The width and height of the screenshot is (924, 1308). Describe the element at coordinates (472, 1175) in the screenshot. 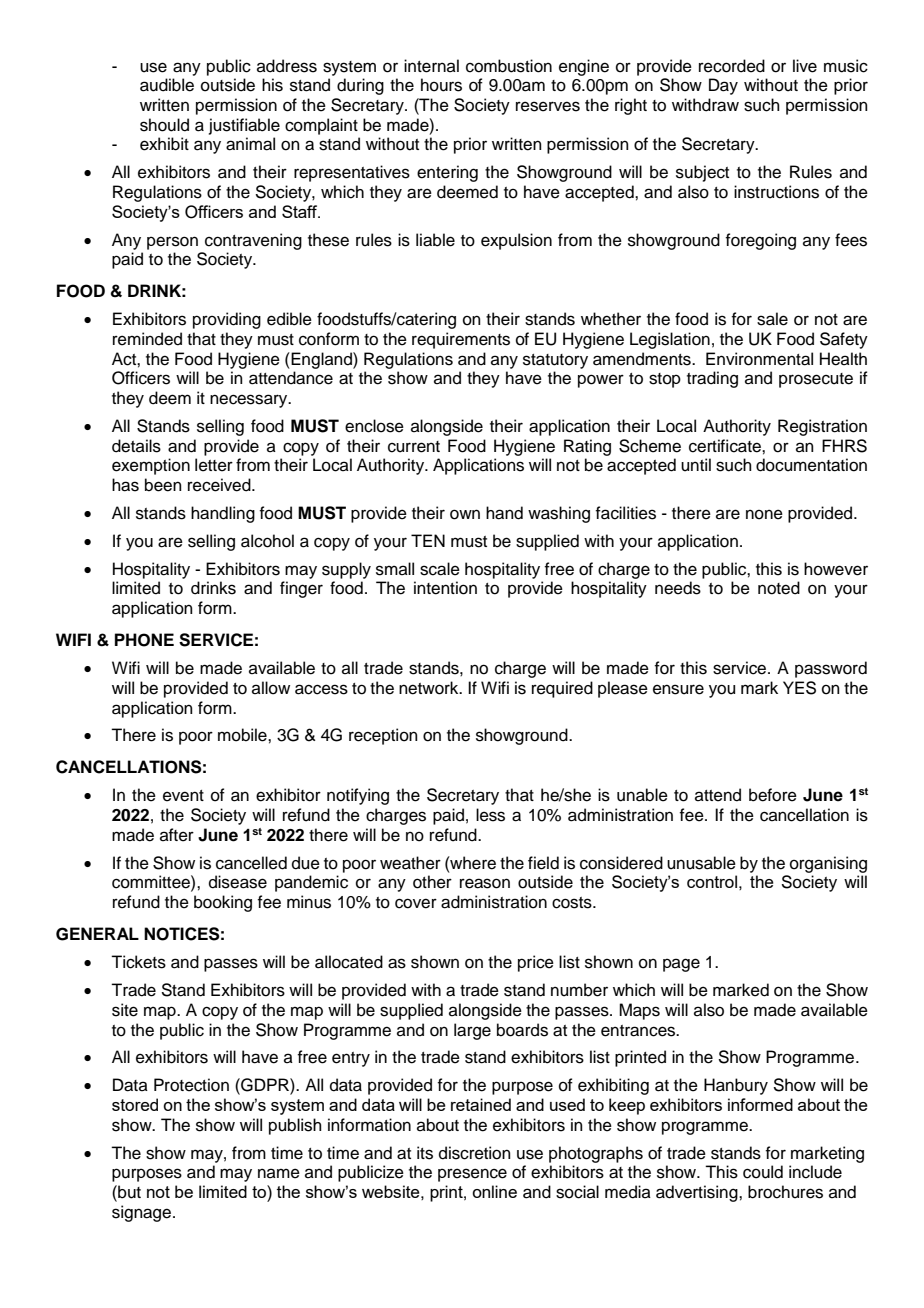

I see `presence` at that location.
